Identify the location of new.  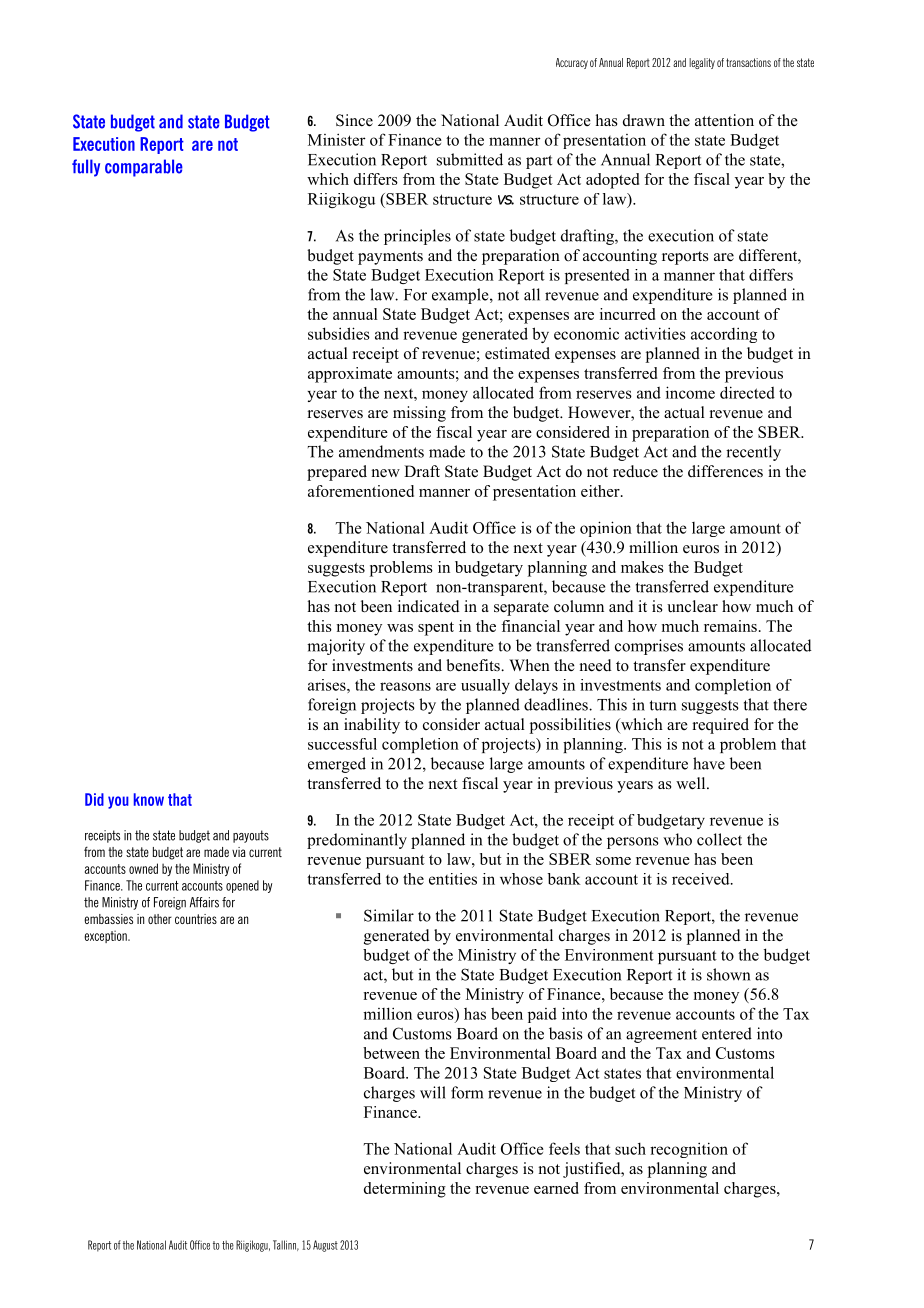
(386, 473).
